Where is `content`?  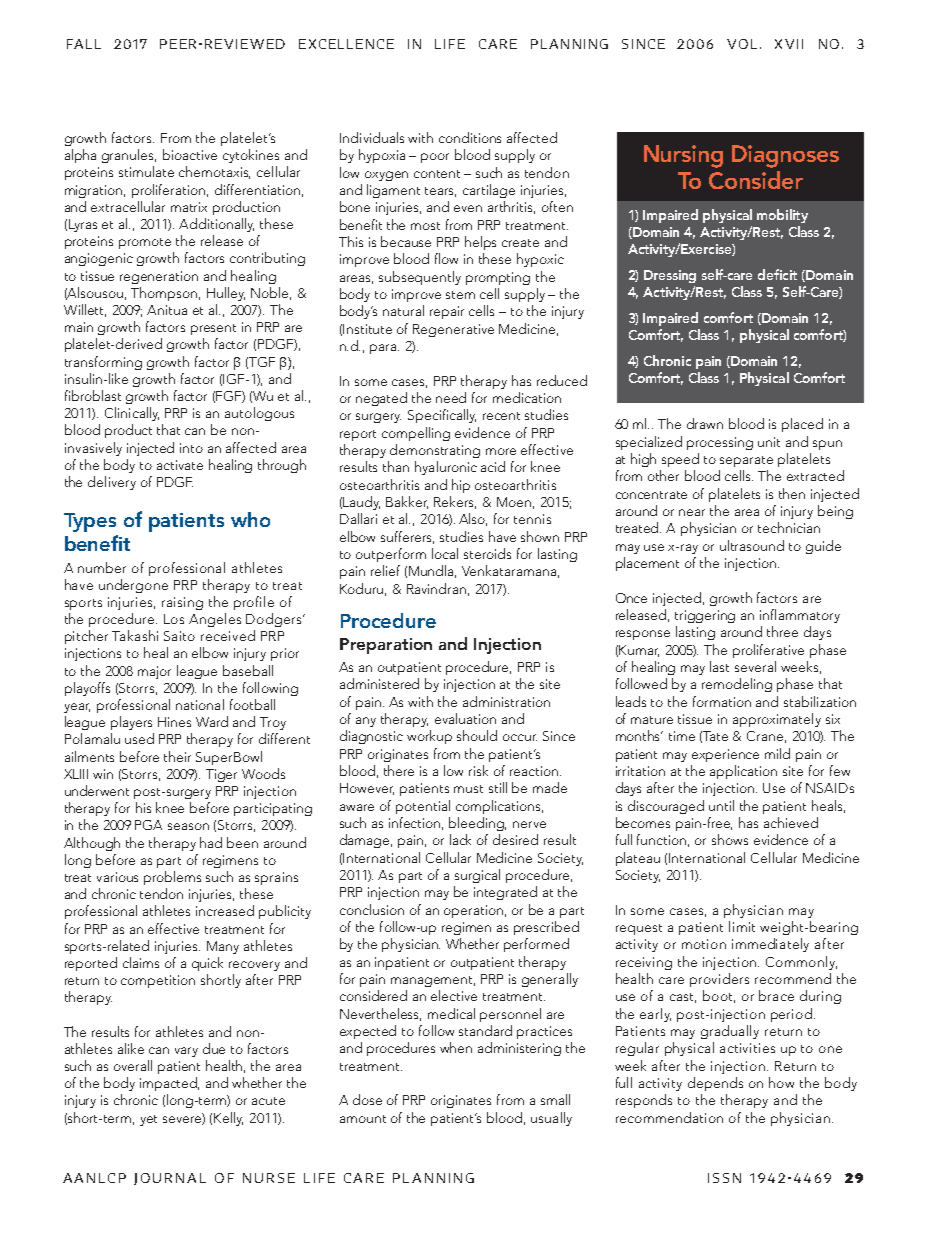
content is located at coordinates (437, 174).
